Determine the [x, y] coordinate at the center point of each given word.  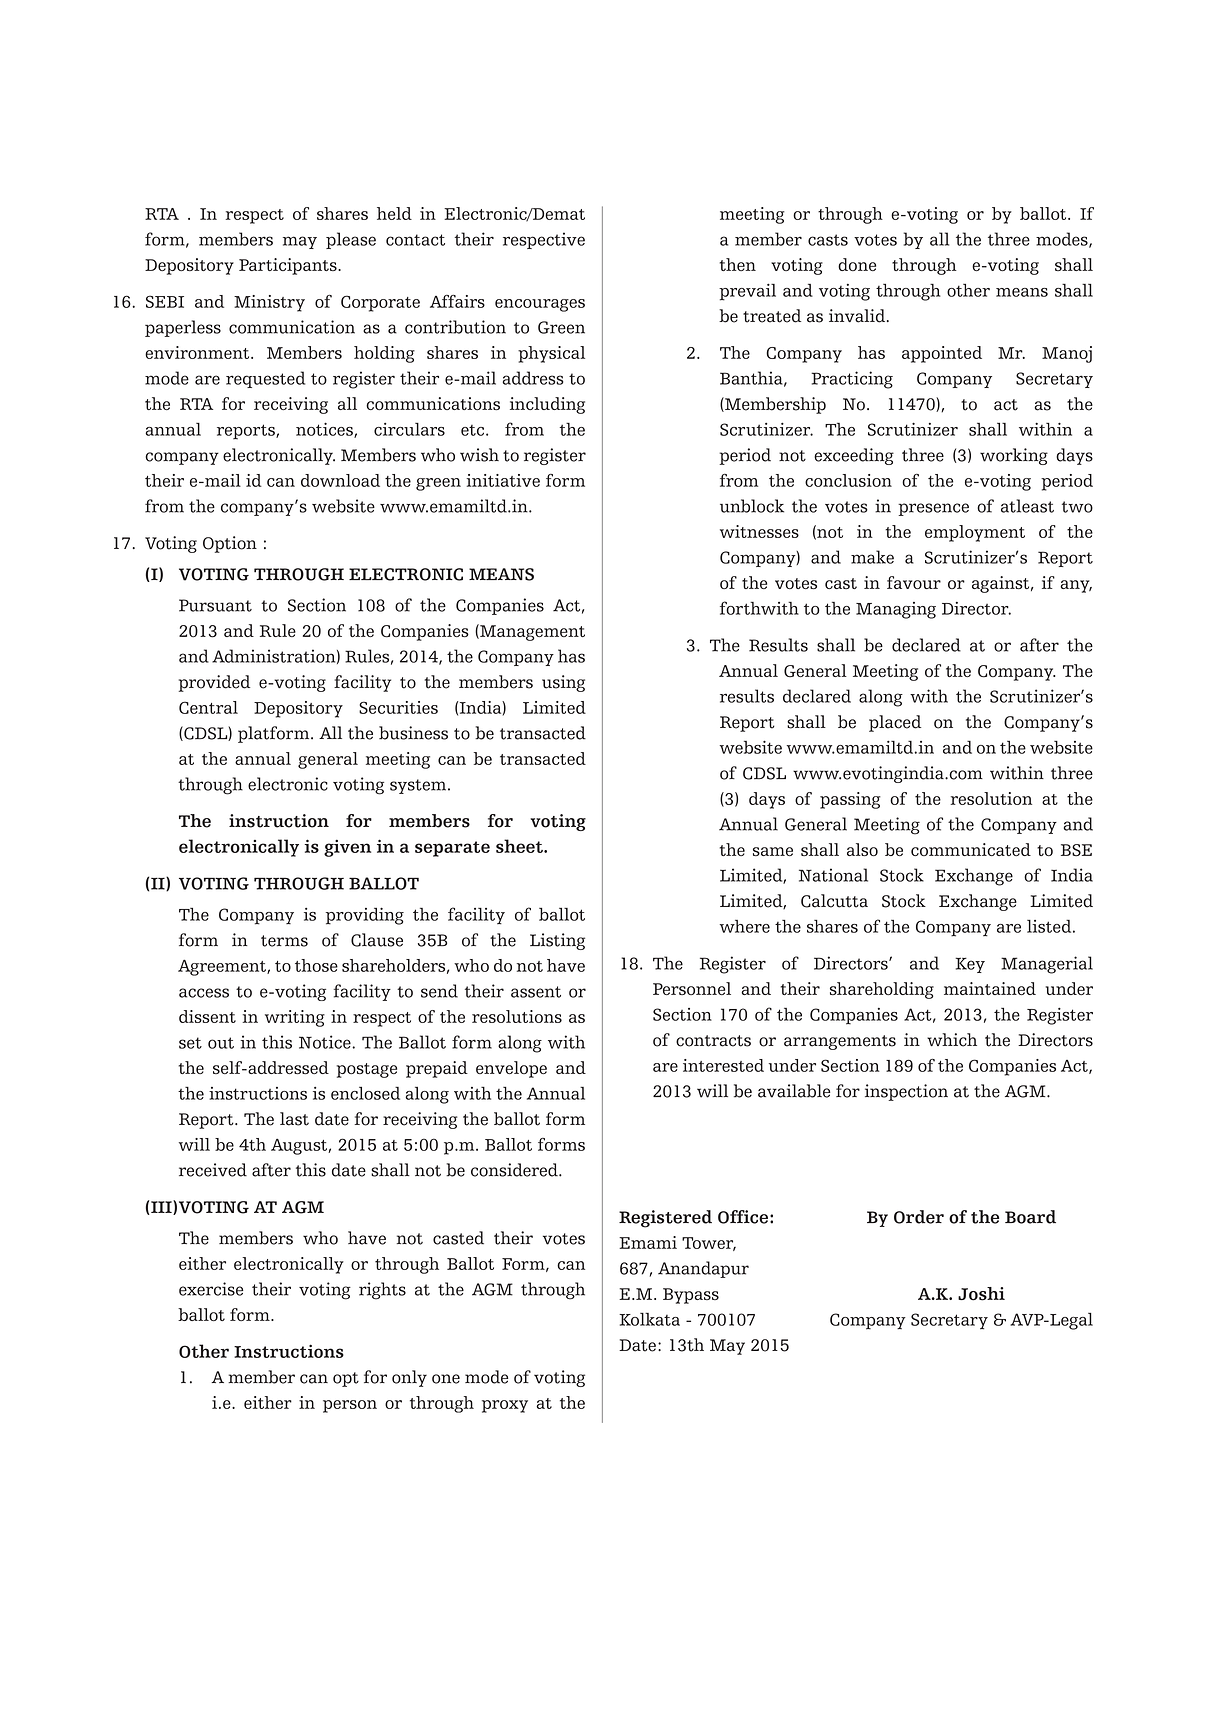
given [347, 848]
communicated [971, 849]
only [409, 1378]
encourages [540, 305]
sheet [520, 846]
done [857, 264]
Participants [289, 266]
